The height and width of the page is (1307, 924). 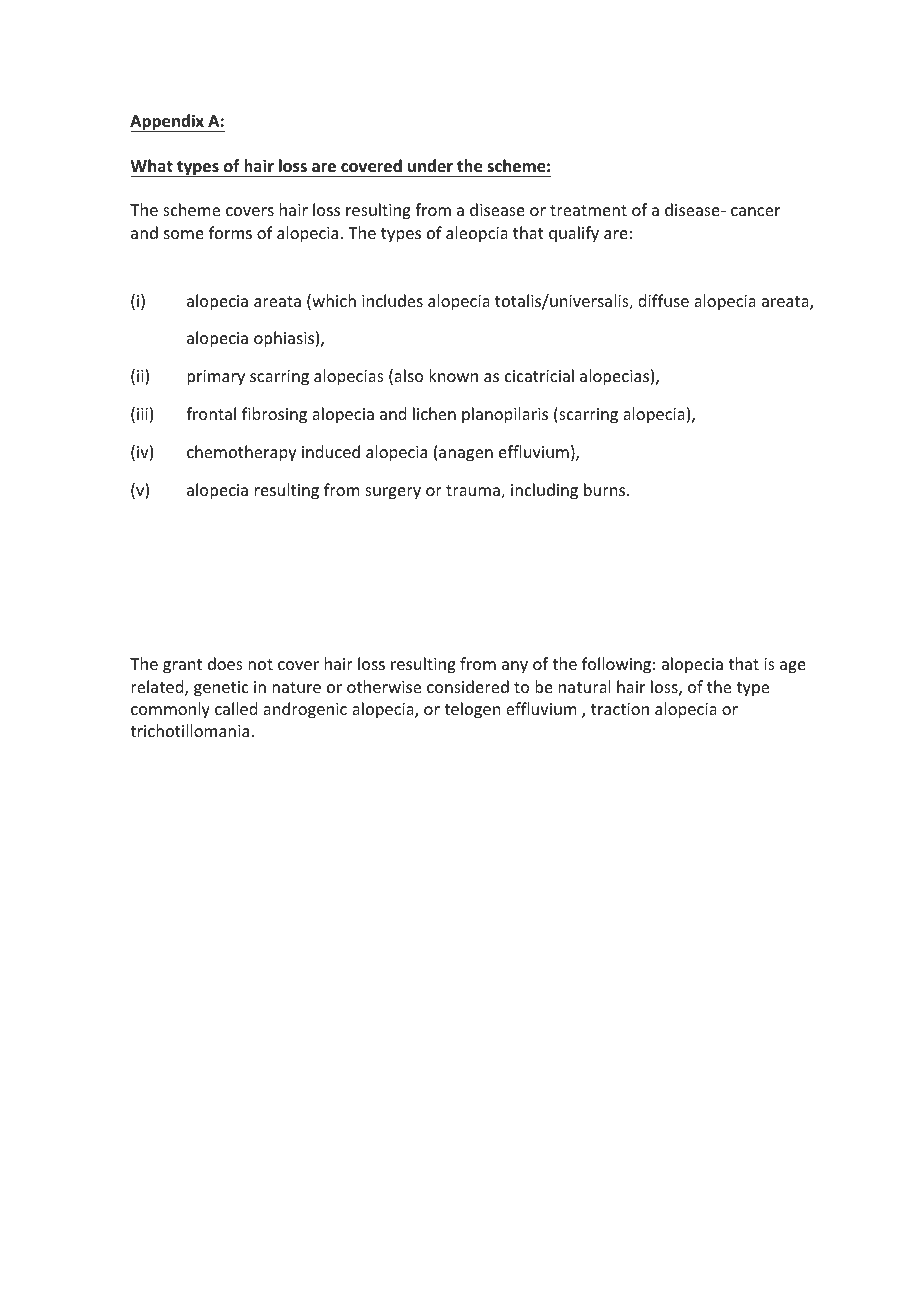 I want to click on under, so click(x=430, y=165).
